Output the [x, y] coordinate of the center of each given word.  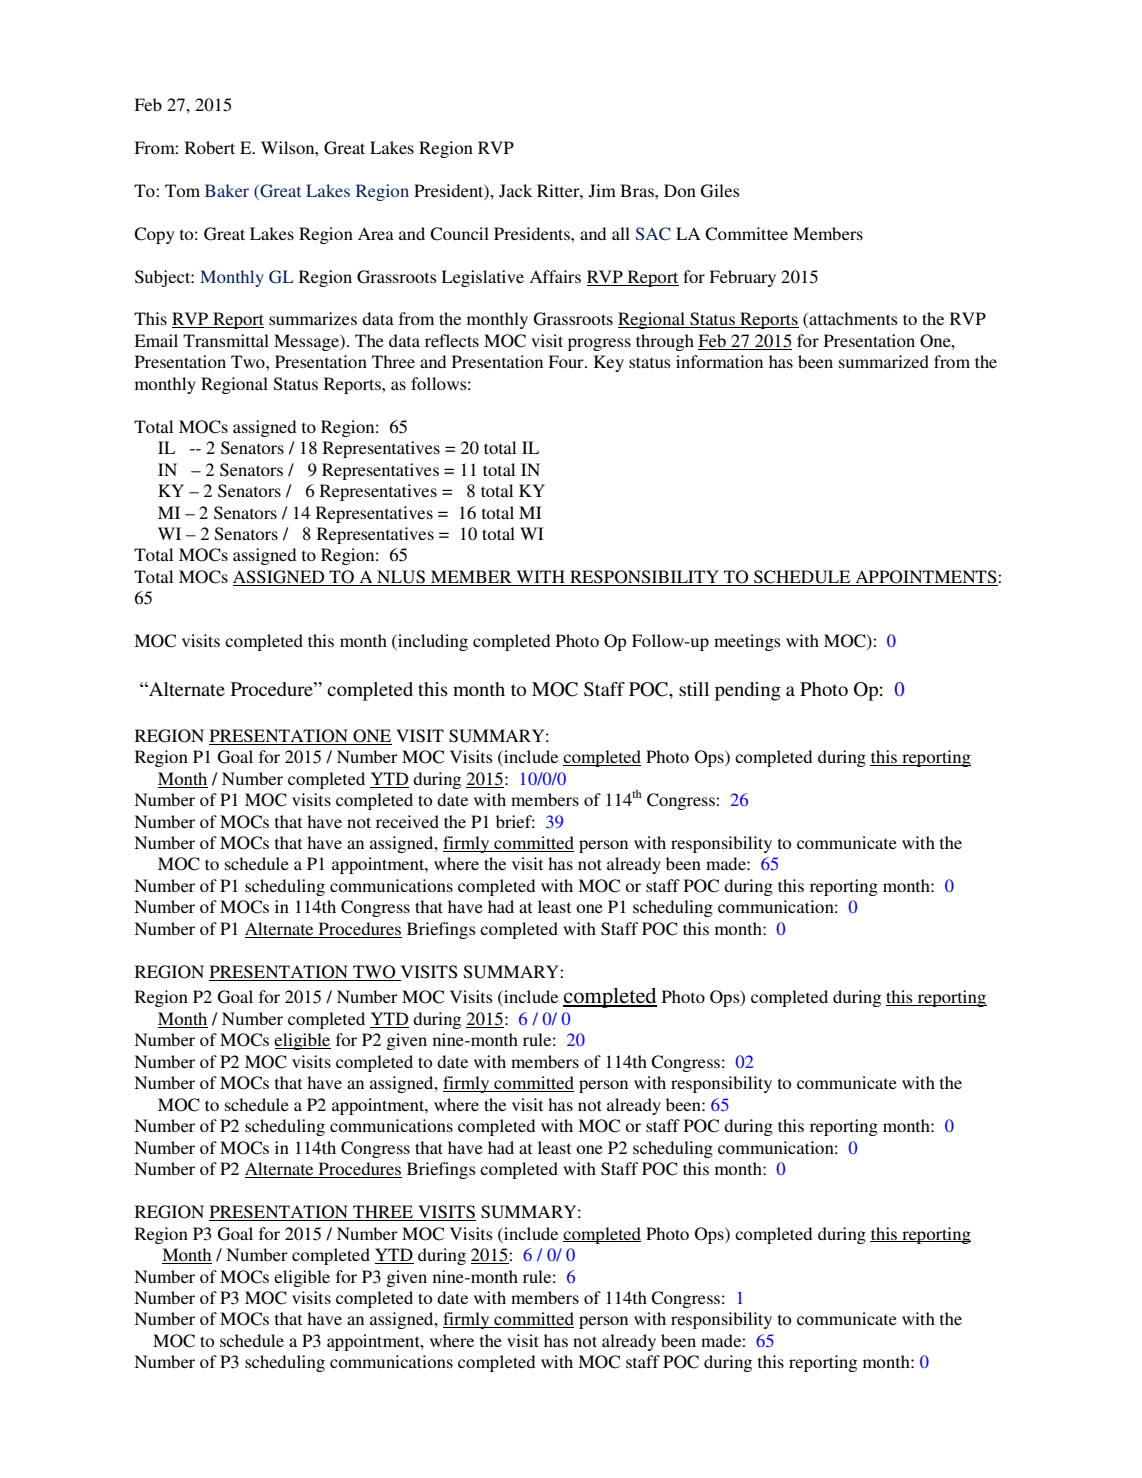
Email [156, 340]
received [407, 821]
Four [567, 361]
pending [748, 691]
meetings [747, 642]
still [694, 689]
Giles [720, 191]
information [719, 361]
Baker [227, 190]
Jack [515, 191]
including [432, 642]
